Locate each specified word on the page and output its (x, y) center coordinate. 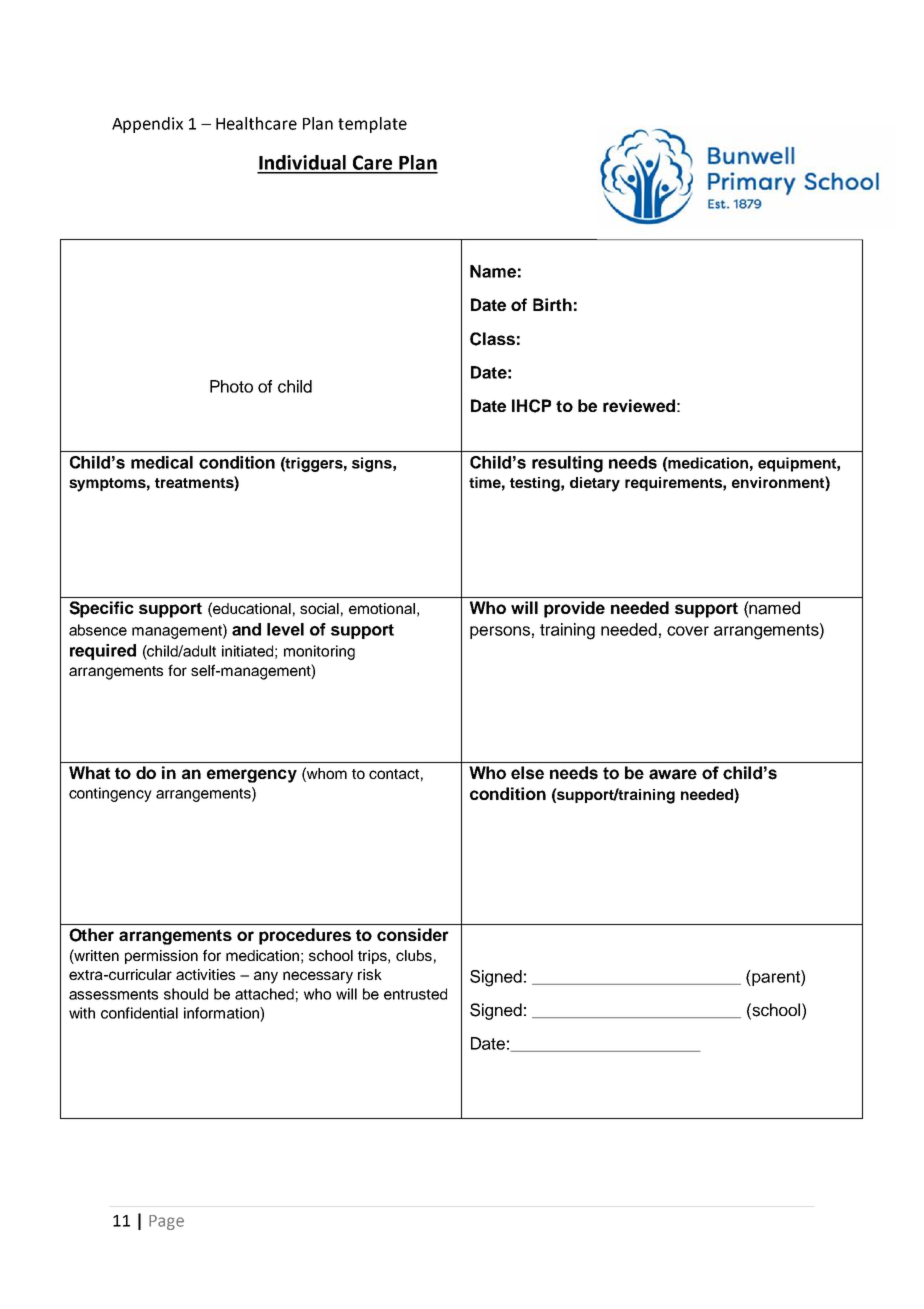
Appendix (147, 125)
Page (166, 1222)
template (372, 125)
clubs (414, 955)
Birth (552, 304)
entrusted (415, 994)
